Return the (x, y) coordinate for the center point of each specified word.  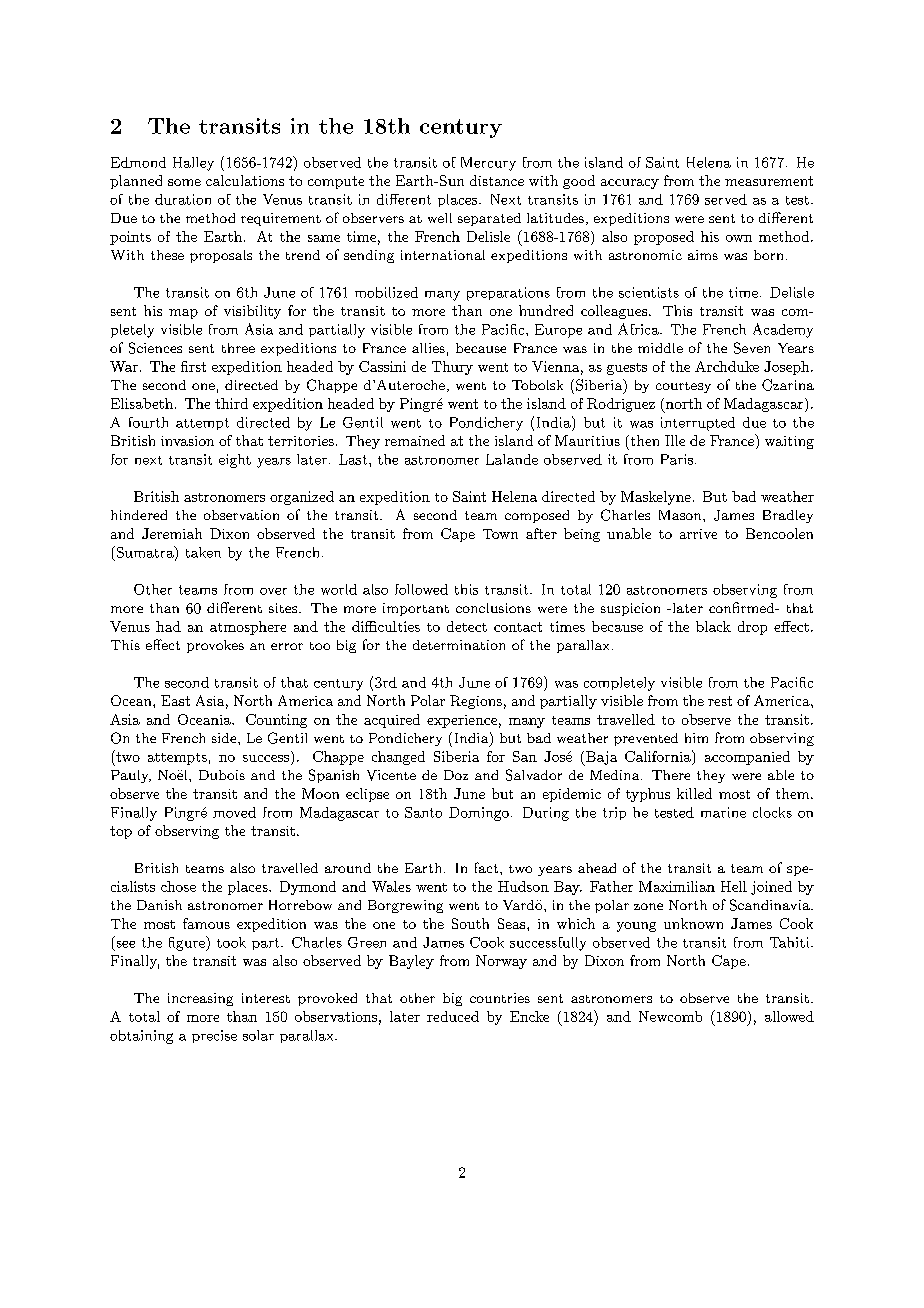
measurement (769, 181)
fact (486, 867)
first (193, 366)
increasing (200, 999)
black (713, 626)
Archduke (727, 366)
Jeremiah (172, 533)
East (175, 700)
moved (234, 812)
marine (723, 812)
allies (428, 348)
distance (497, 180)
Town (500, 534)
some (184, 182)
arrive (698, 534)
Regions (476, 702)
